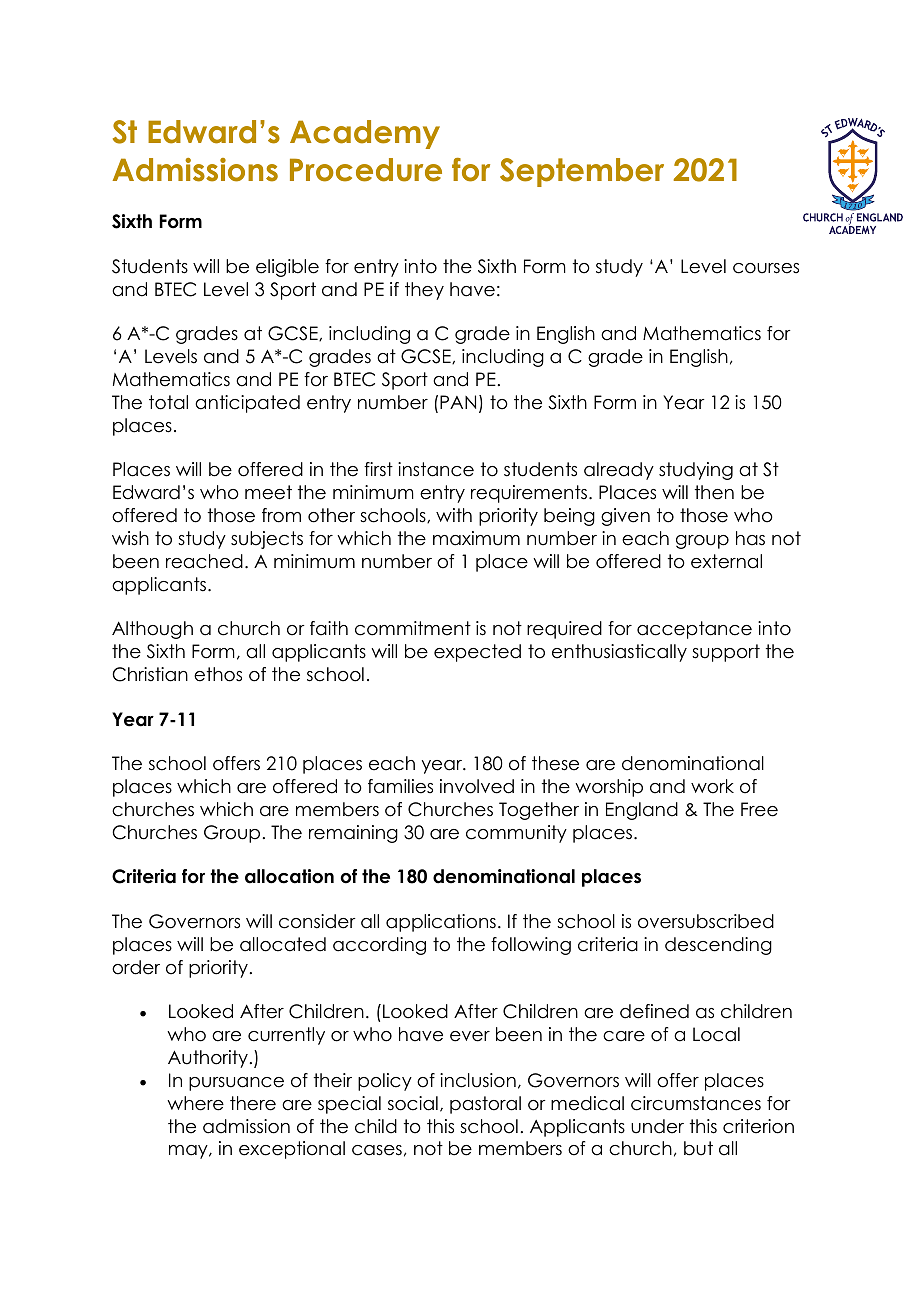 This screenshot has width=924, height=1308. I want to click on eligible, so click(287, 268).
